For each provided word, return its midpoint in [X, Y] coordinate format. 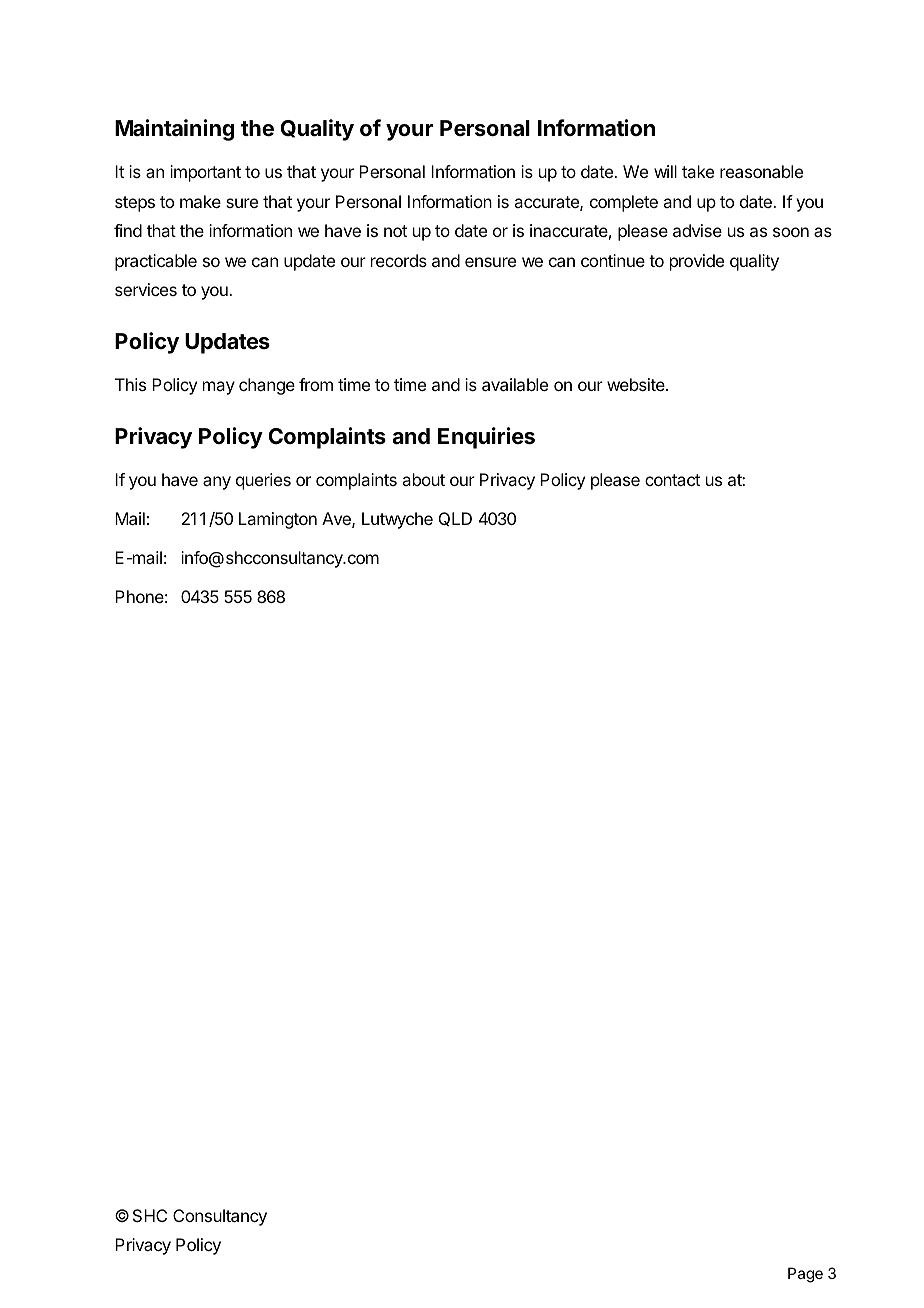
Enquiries [486, 438]
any [217, 483]
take [698, 171]
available [515, 384]
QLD [455, 519]
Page [805, 1275]
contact [672, 480]
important [205, 173]
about [423, 479]
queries [263, 481]
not [395, 231]
